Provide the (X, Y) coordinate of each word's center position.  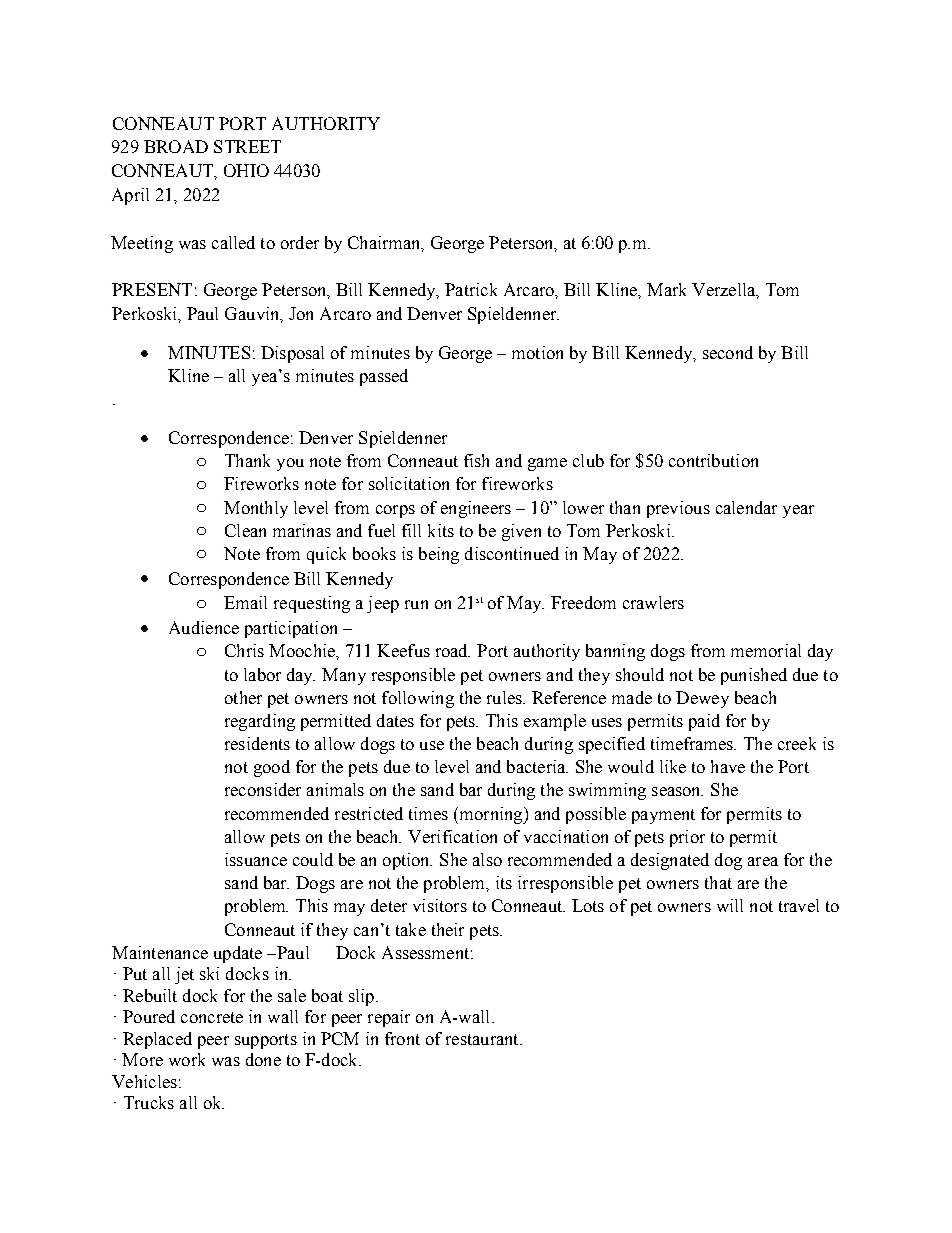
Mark (666, 289)
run (416, 604)
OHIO (246, 170)
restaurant (483, 1039)
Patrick (471, 289)
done (263, 1059)
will (730, 905)
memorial (766, 650)
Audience (204, 627)
